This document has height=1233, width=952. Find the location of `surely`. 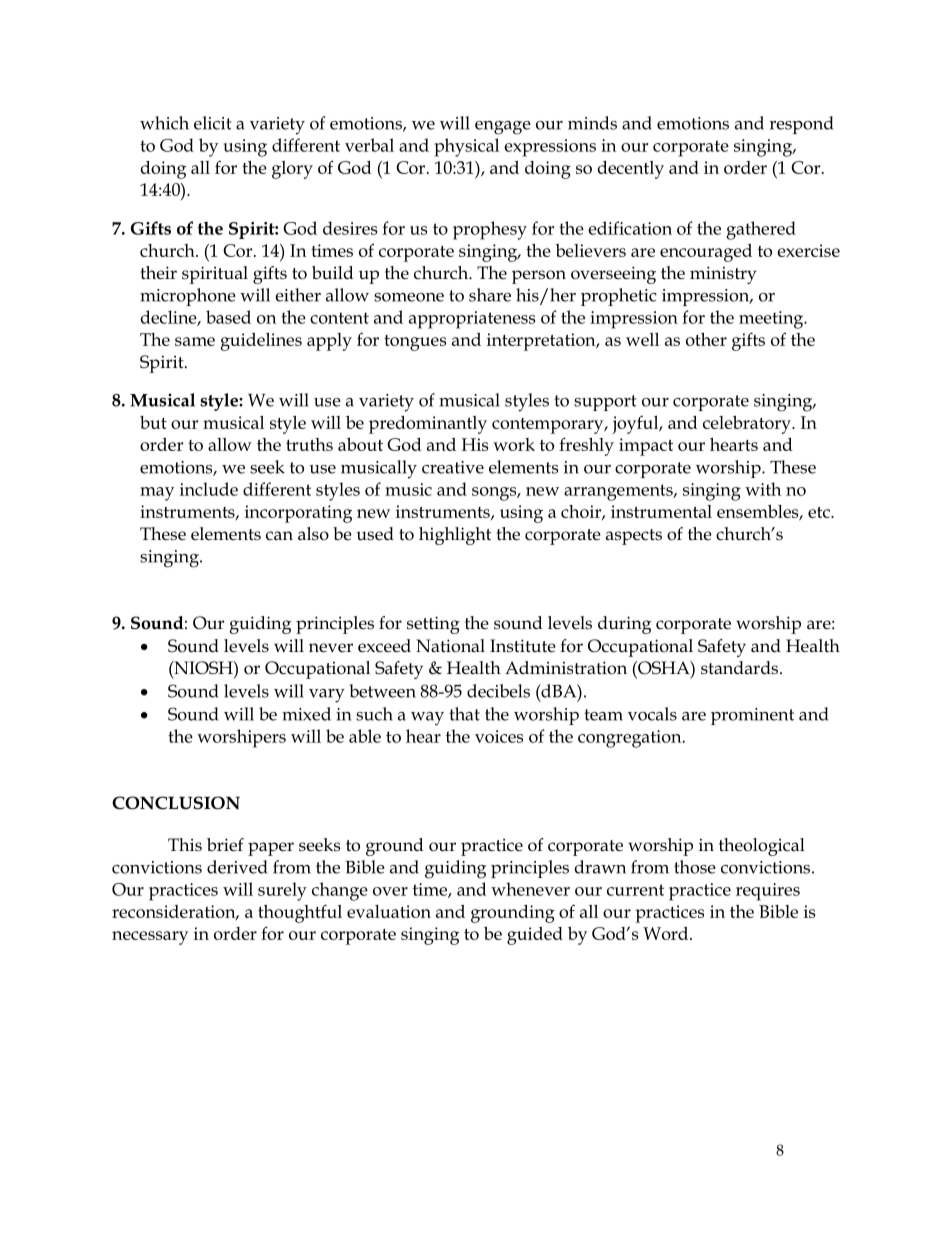

surely is located at coordinates (282, 891).
